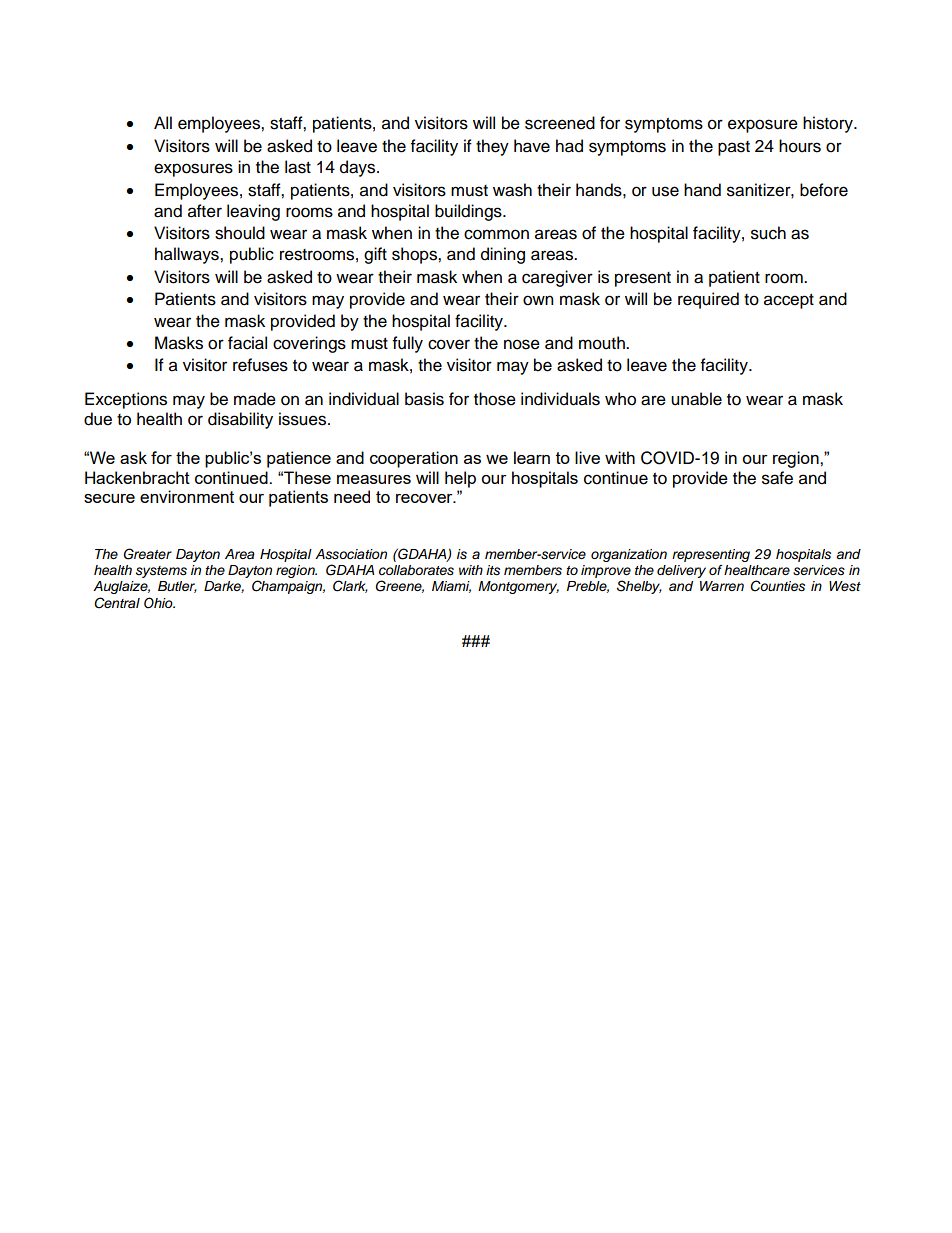 The image size is (952, 1233). I want to click on Miami, so click(451, 587).
